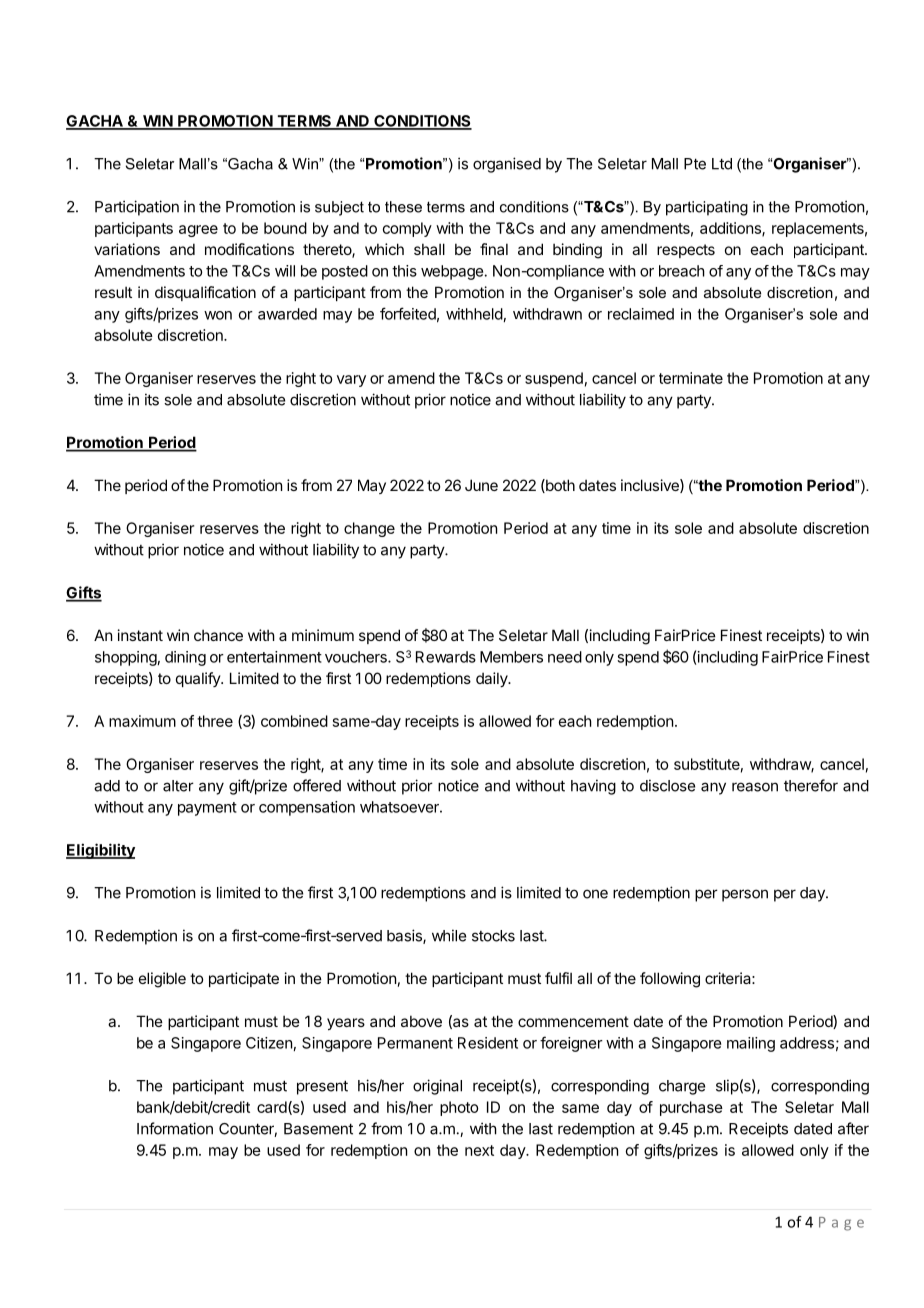 The width and height of the image is (924, 1308). What do you see at coordinates (198, 231) in the image?
I see `agree` at bounding box center [198, 231].
